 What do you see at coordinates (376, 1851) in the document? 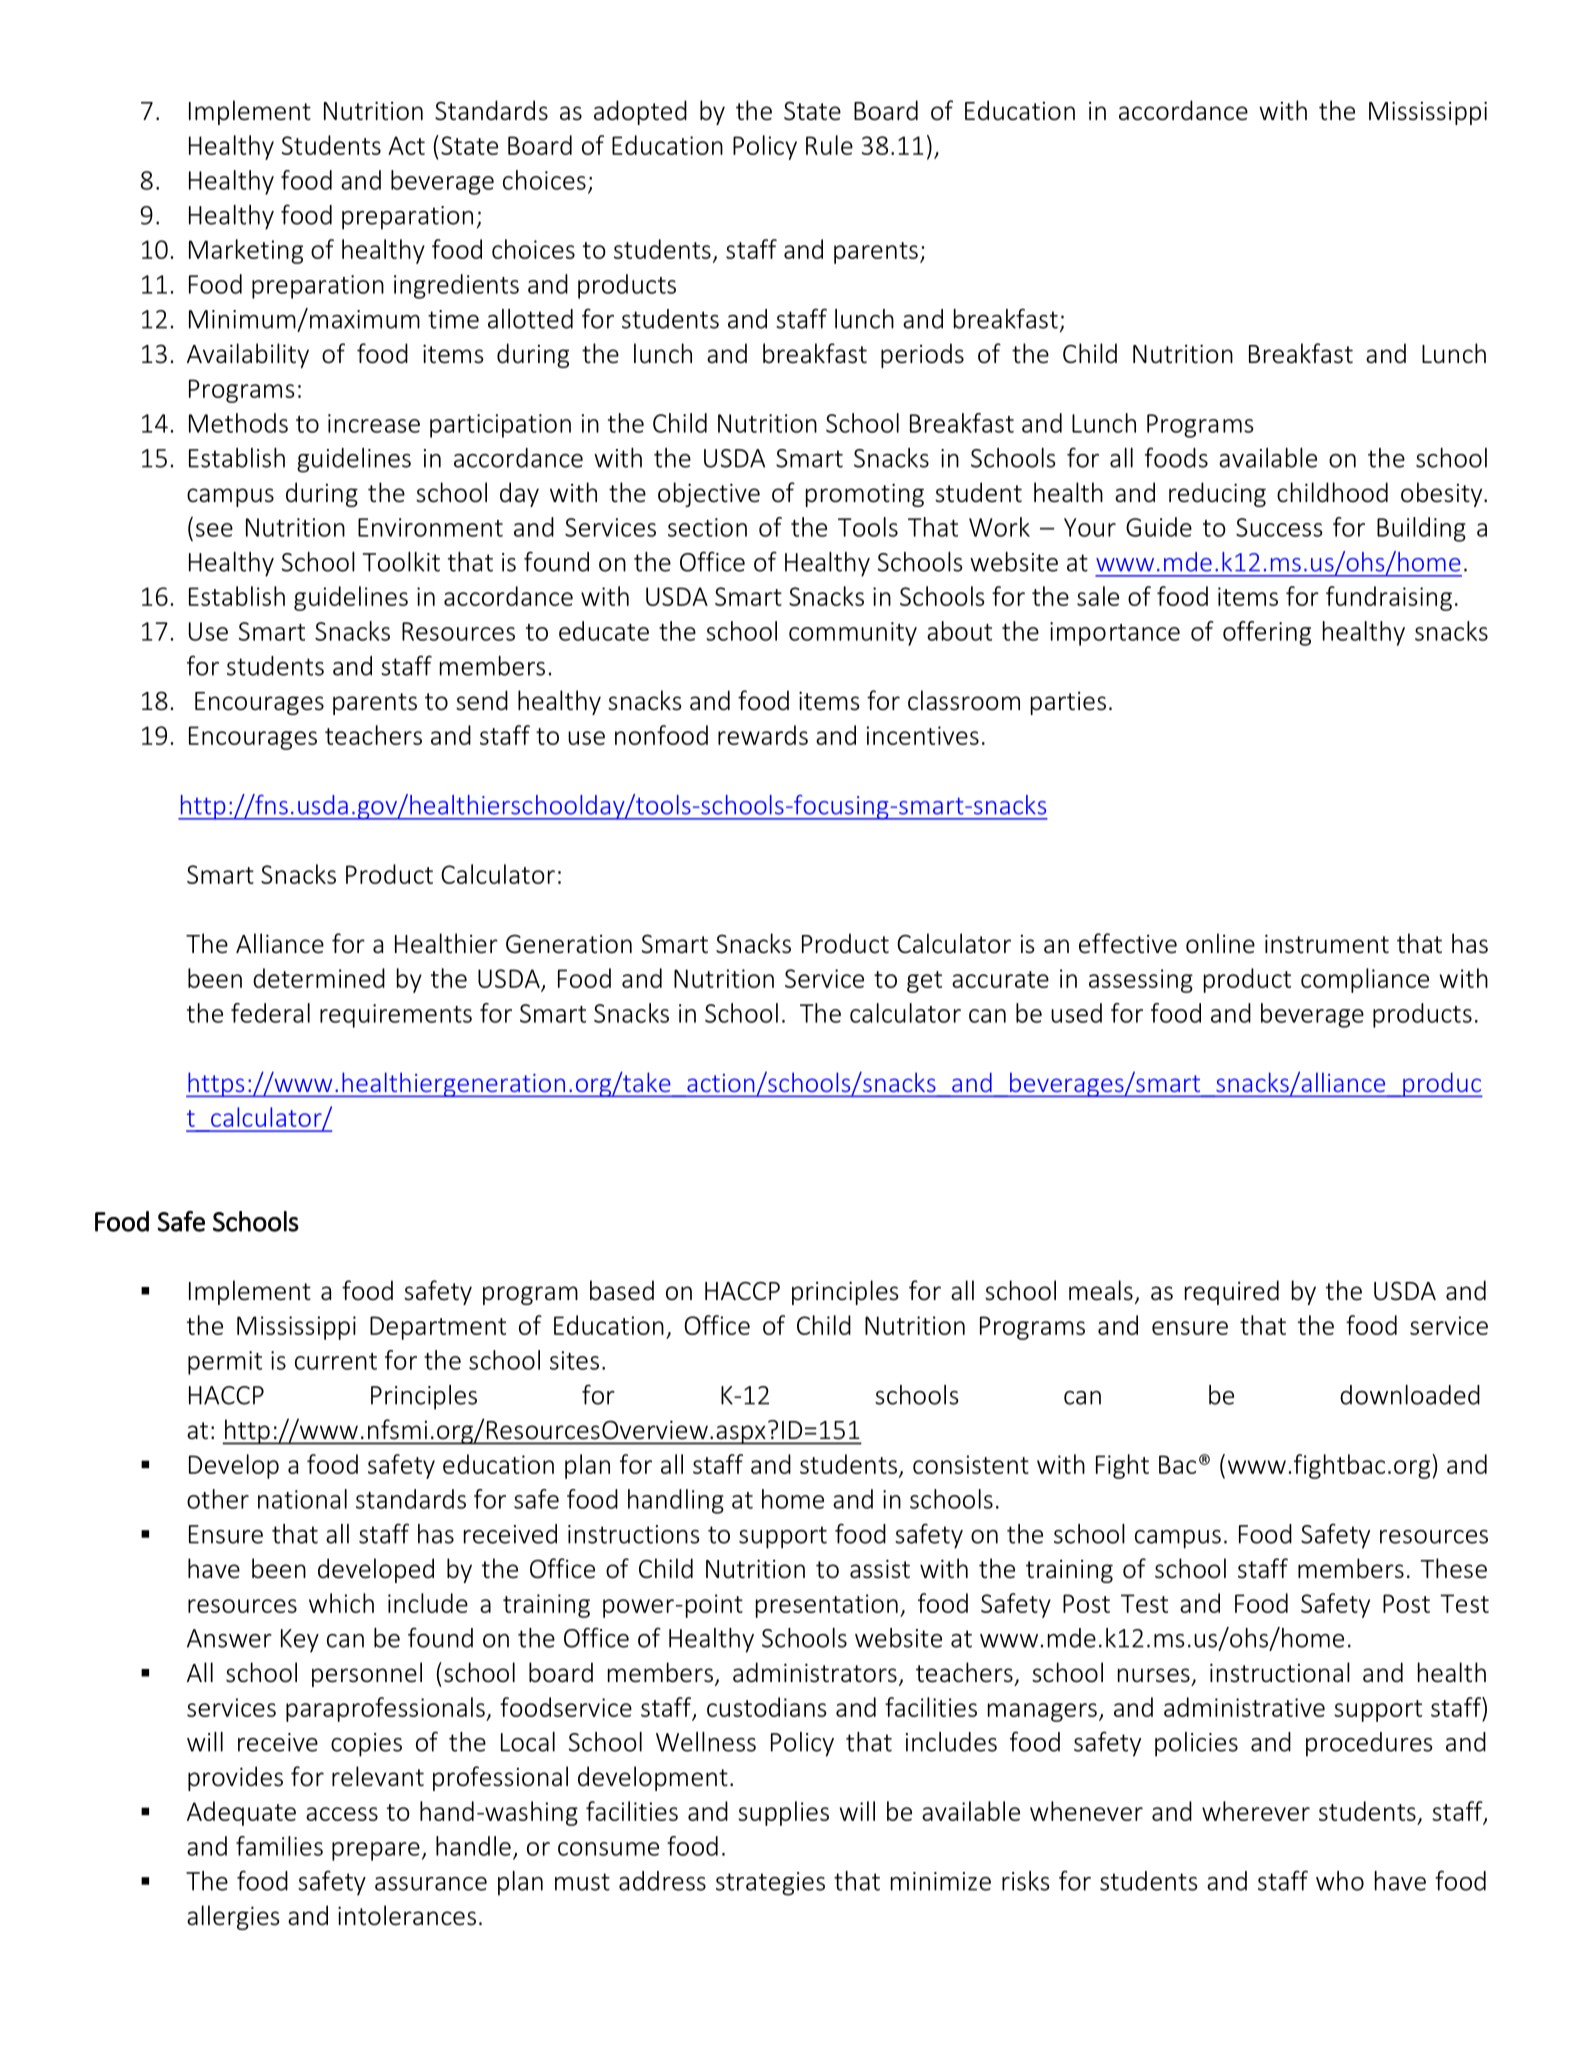
I see `prepare` at bounding box center [376, 1851].
